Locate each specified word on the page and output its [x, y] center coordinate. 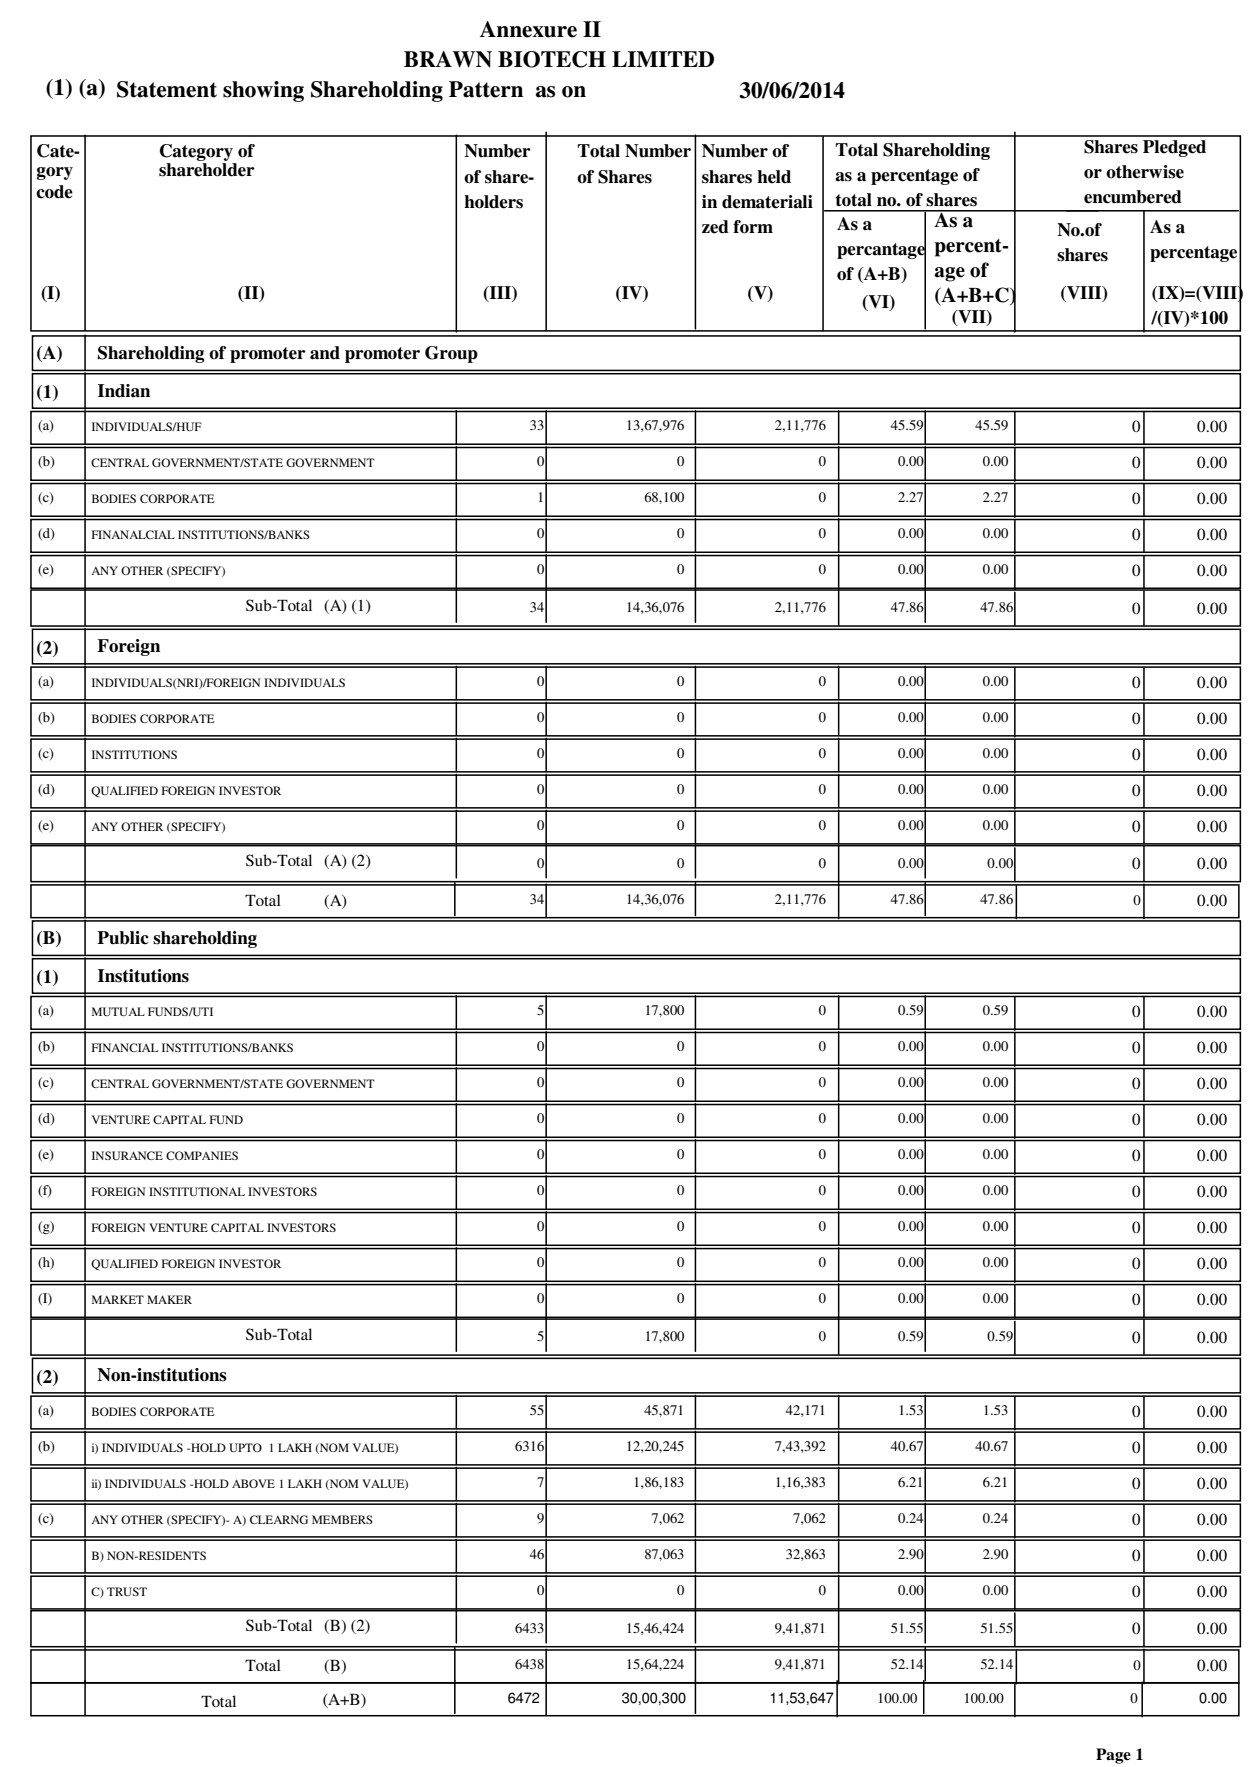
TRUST [127, 1591]
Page [1113, 1756]
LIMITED [663, 59]
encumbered [1133, 197]
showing [263, 91]
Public [123, 938]
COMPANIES [202, 1155]
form [753, 227]
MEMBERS [342, 1519]
